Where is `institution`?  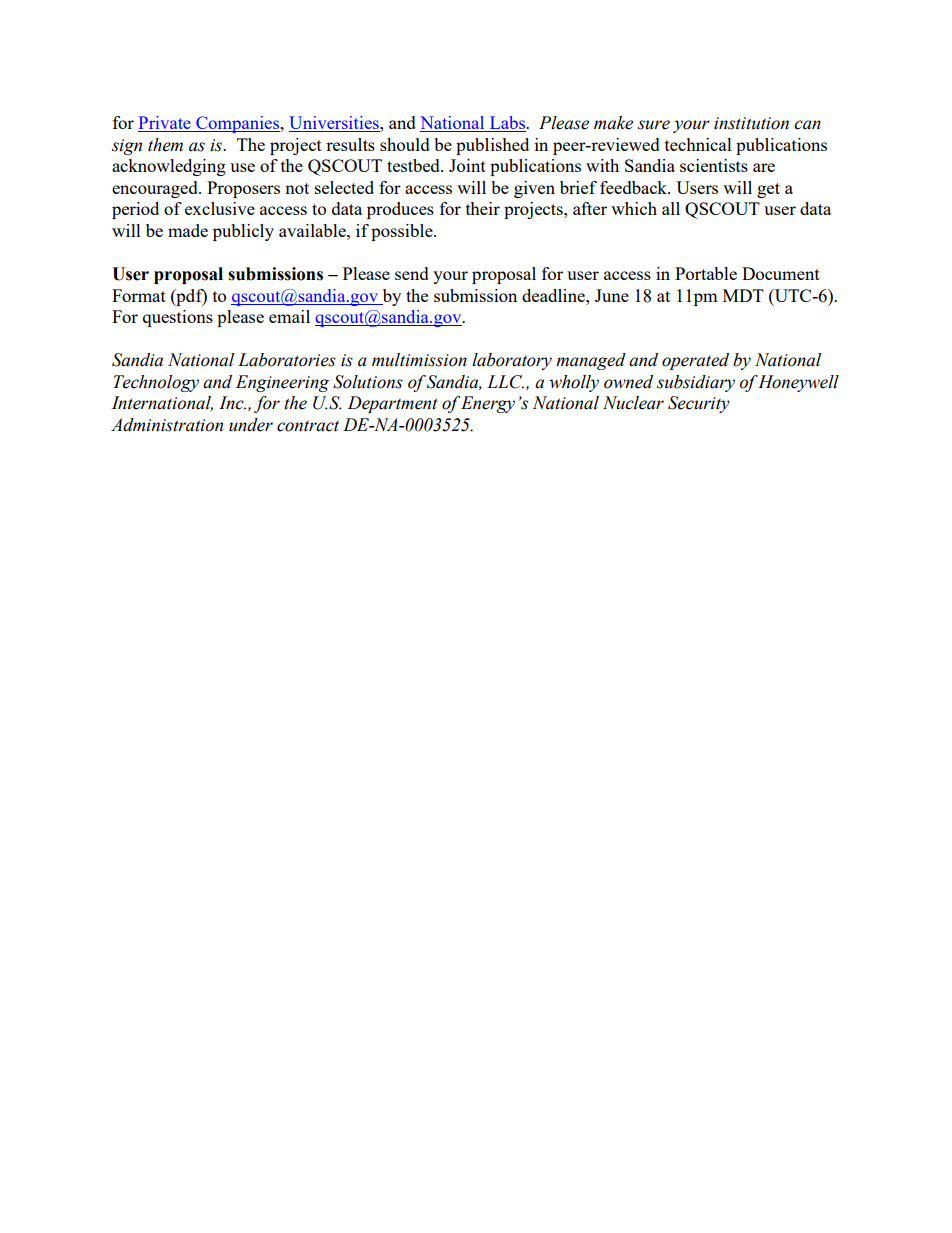
institution is located at coordinates (751, 123).
